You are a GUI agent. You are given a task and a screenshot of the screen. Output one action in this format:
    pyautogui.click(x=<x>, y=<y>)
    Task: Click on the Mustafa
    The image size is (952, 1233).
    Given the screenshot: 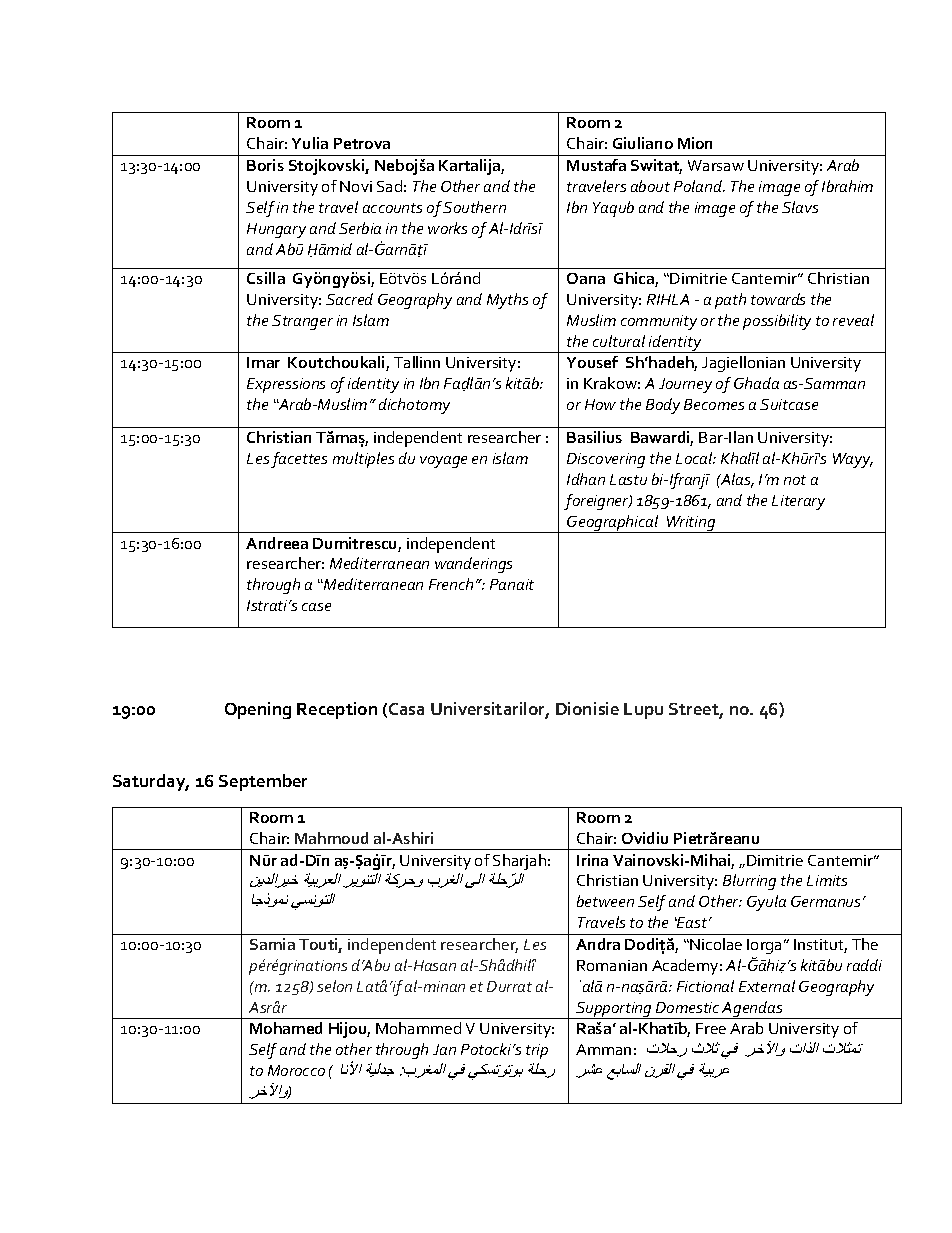 What is the action you would take?
    pyautogui.click(x=596, y=165)
